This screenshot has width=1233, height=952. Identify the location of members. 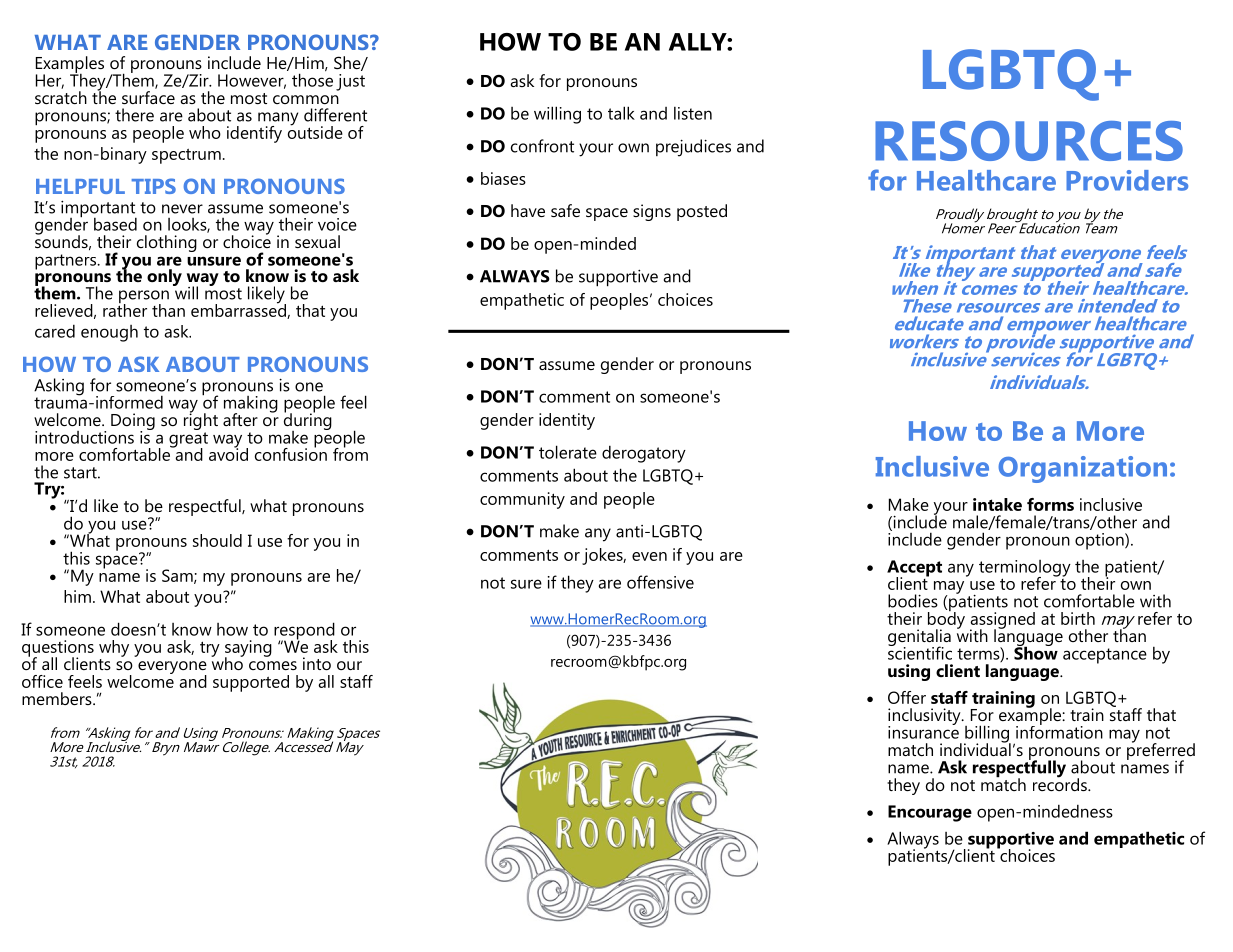
(58, 698).
